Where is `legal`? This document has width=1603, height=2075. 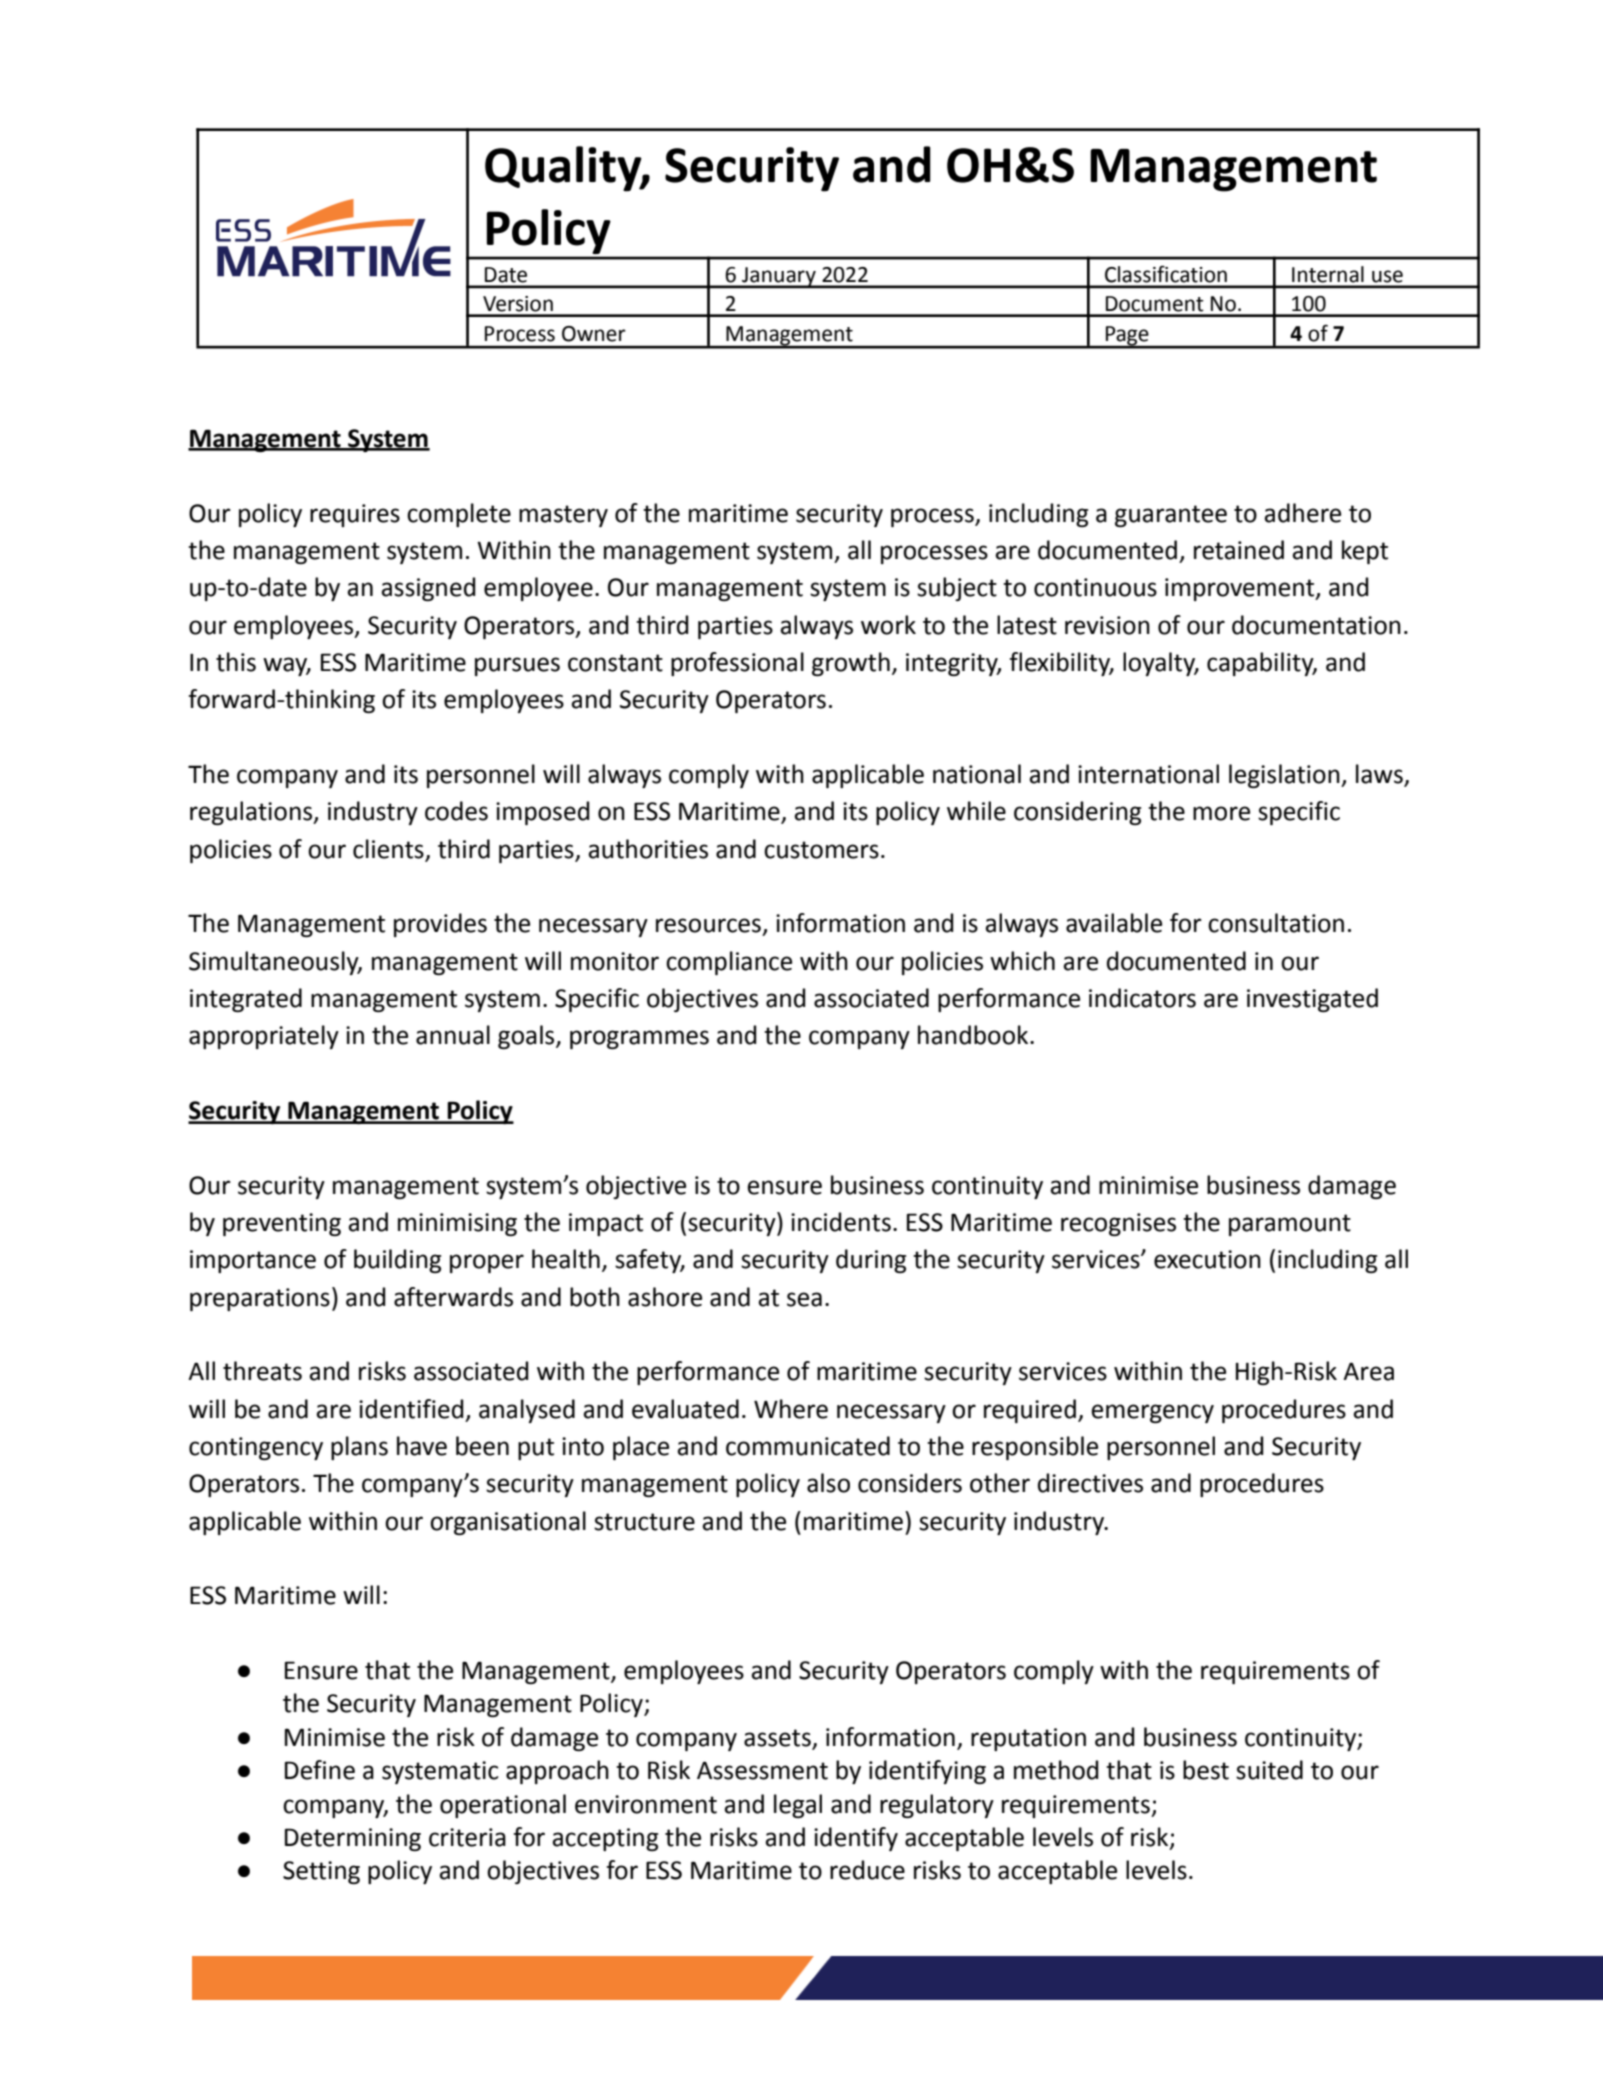
legal is located at coordinates (798, 1806).
